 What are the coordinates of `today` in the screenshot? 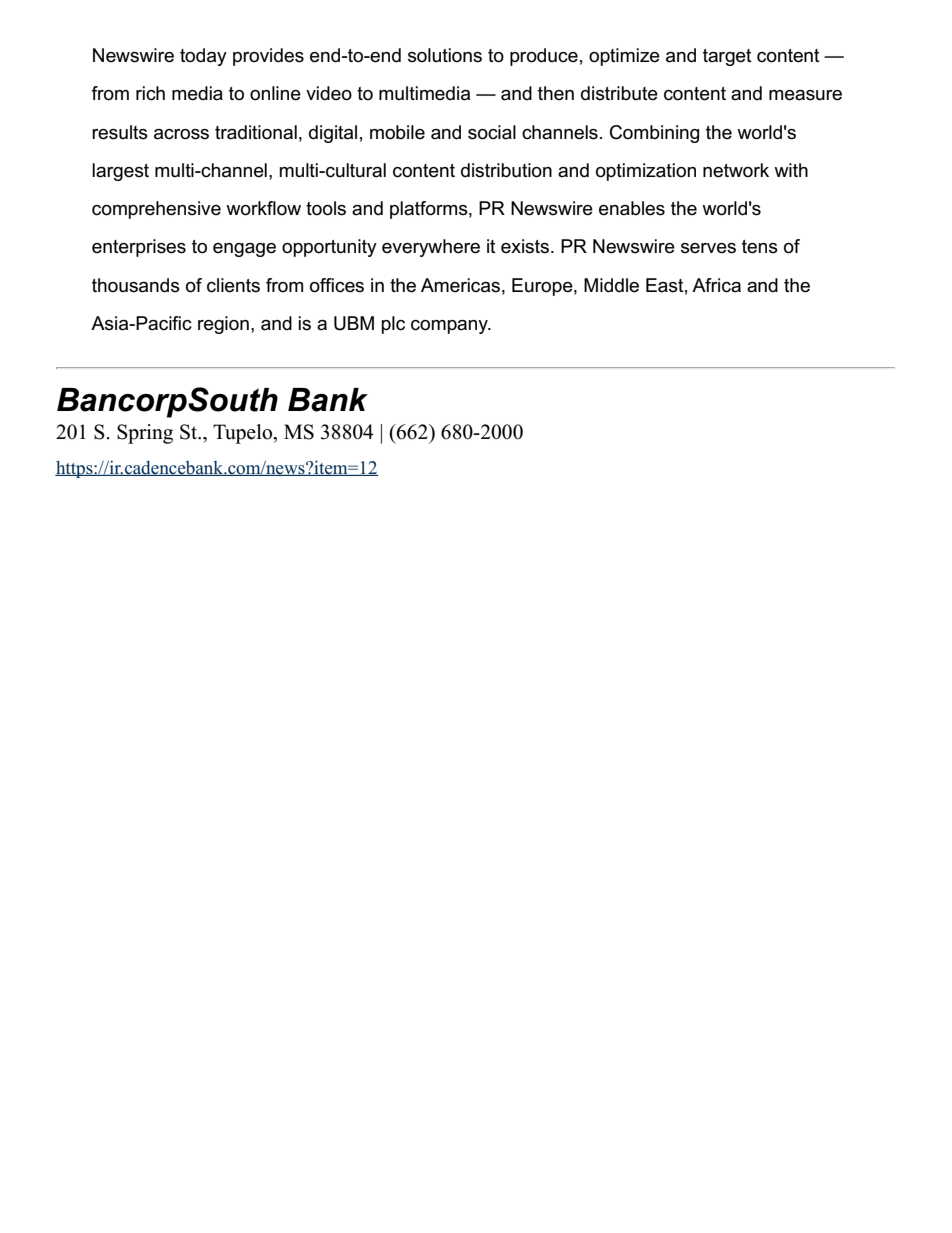 It's located at (203, 57).
